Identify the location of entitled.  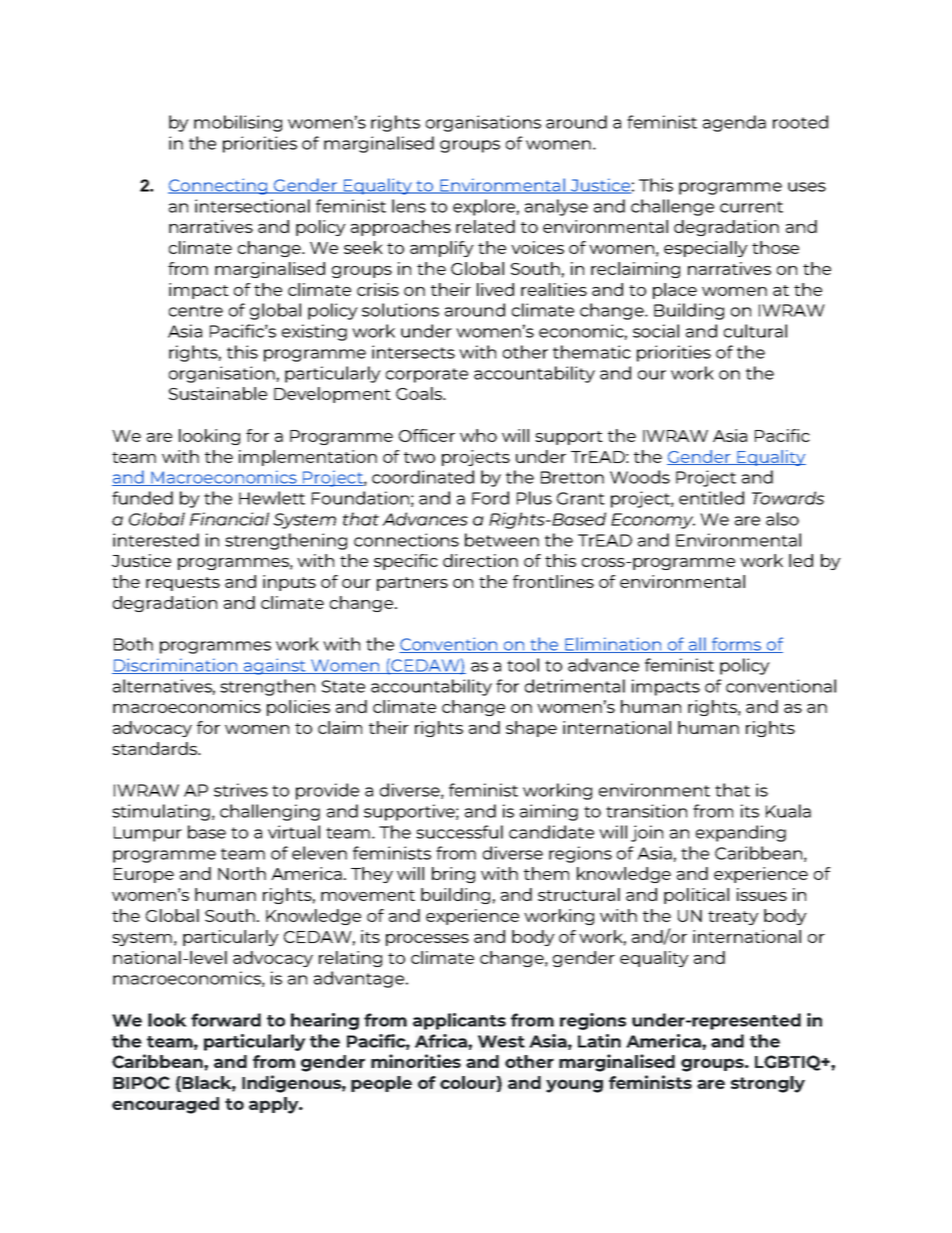
(711, 498).
